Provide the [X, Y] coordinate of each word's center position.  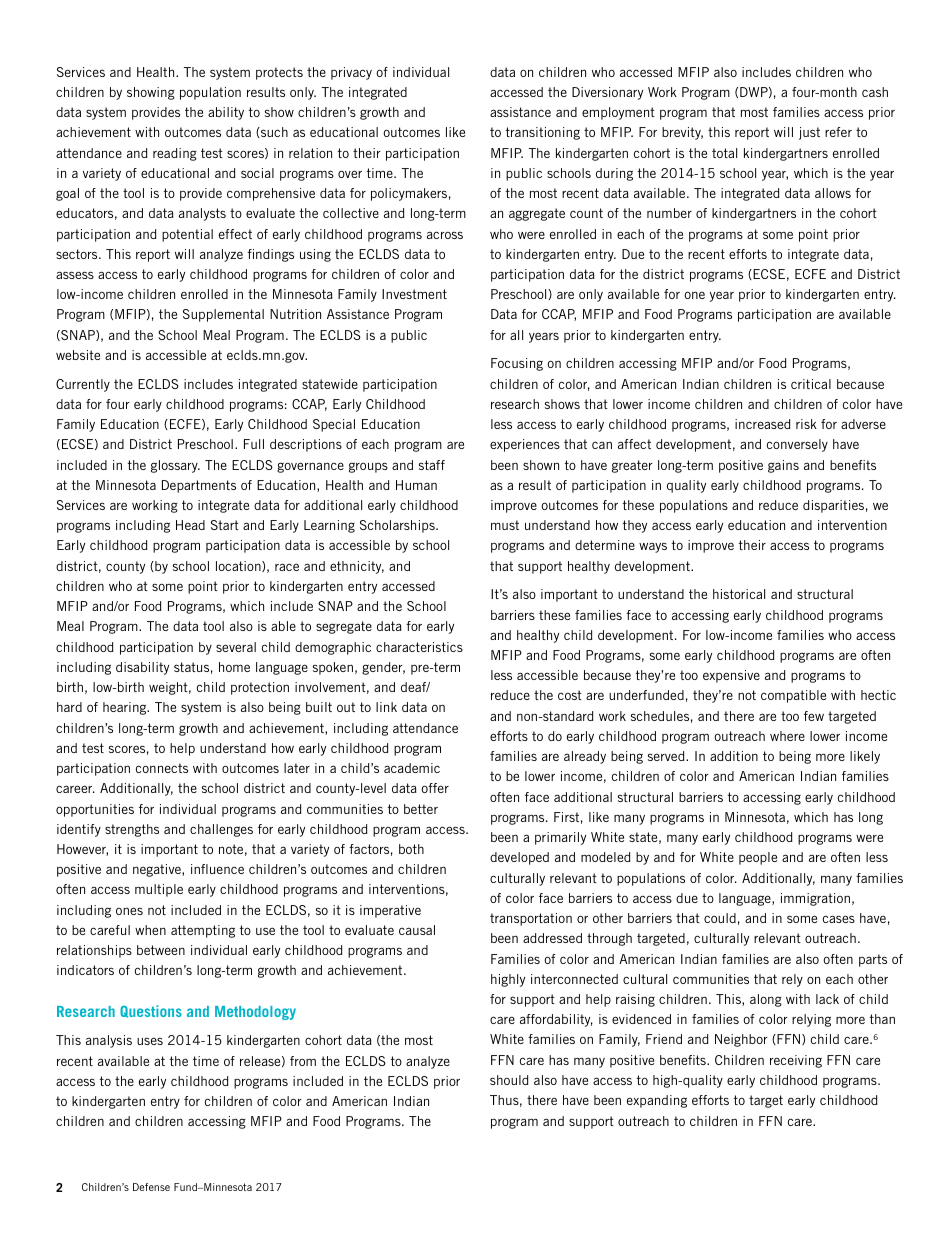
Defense [151, 1187]
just [809, 133]
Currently [83, 385]
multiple [159, 890]
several [236, 647]
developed [519, 858]
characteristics [419, 647]
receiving [796, 1061]
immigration [815, 899]
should [509, 1080]
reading [175, 154]
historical [739, 594]
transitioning [543, 133]
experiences [525, 445]
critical [811, 384]
